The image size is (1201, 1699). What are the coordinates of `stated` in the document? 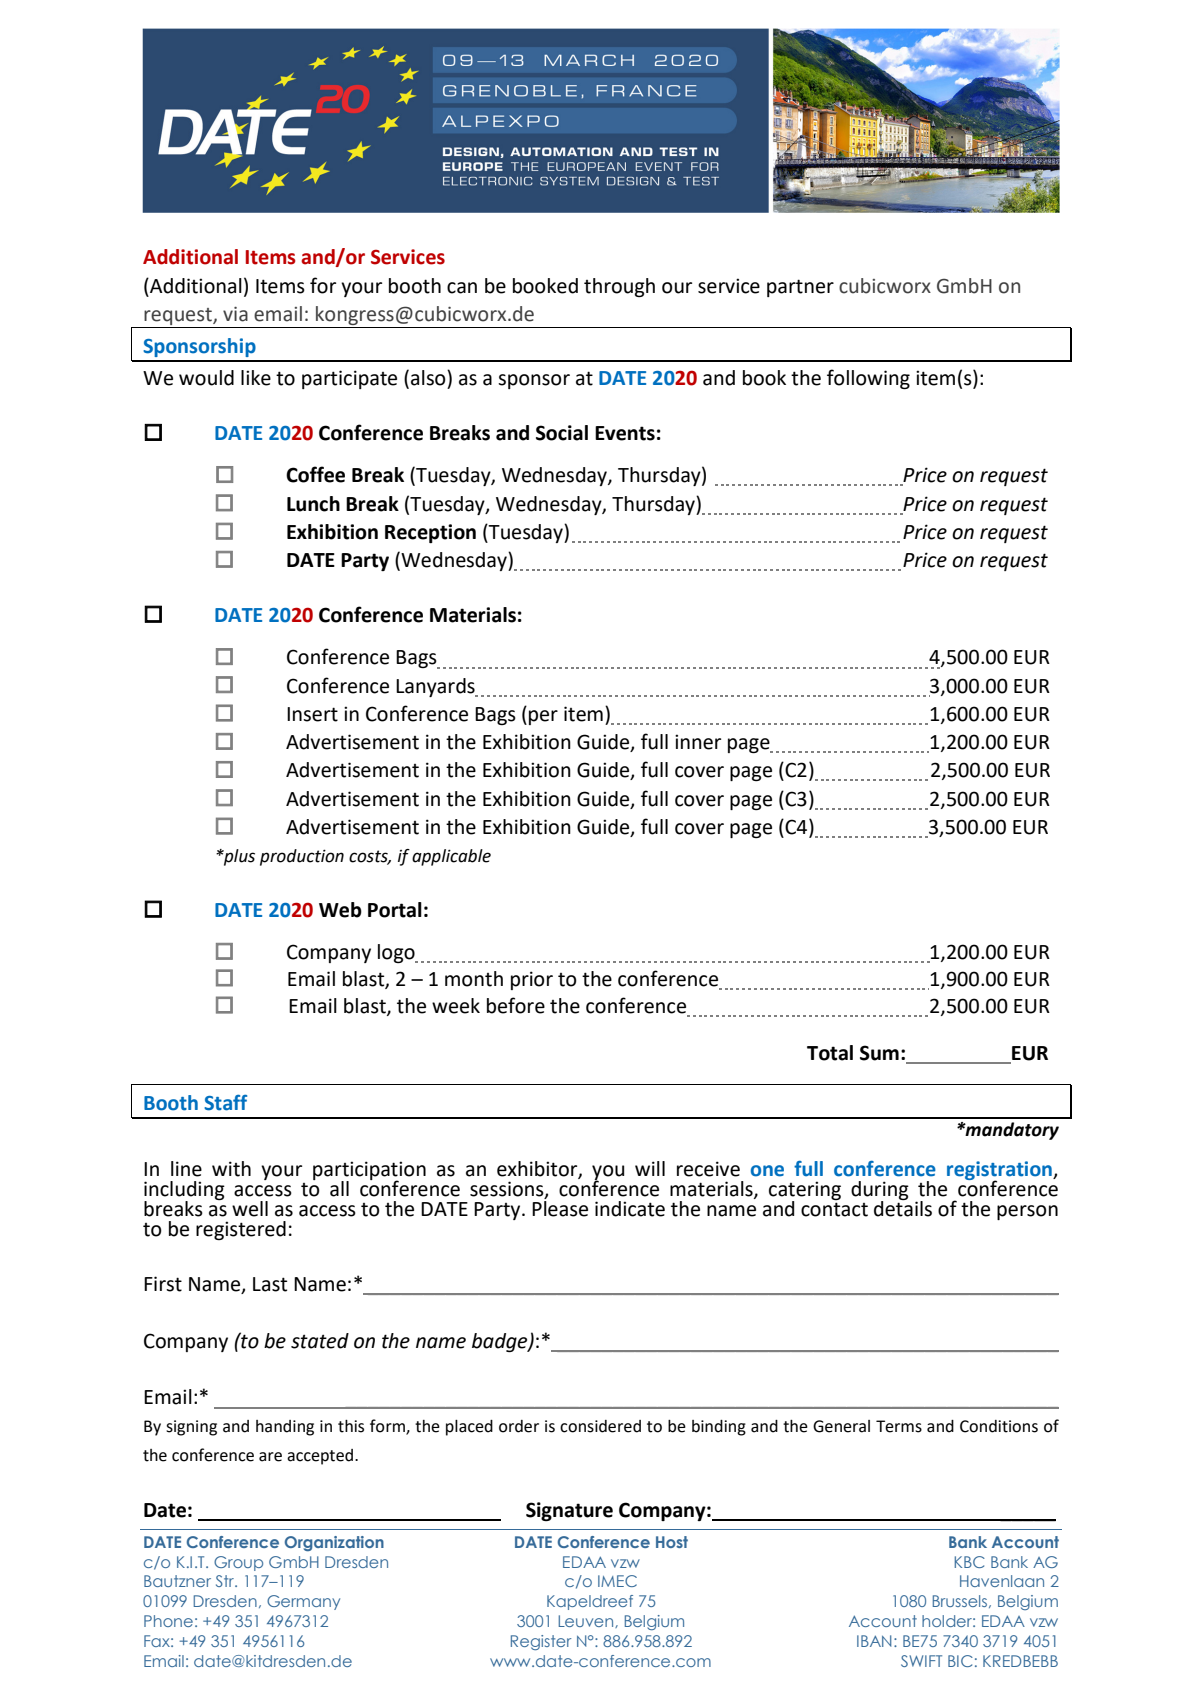 It's located at (320, 1341).
